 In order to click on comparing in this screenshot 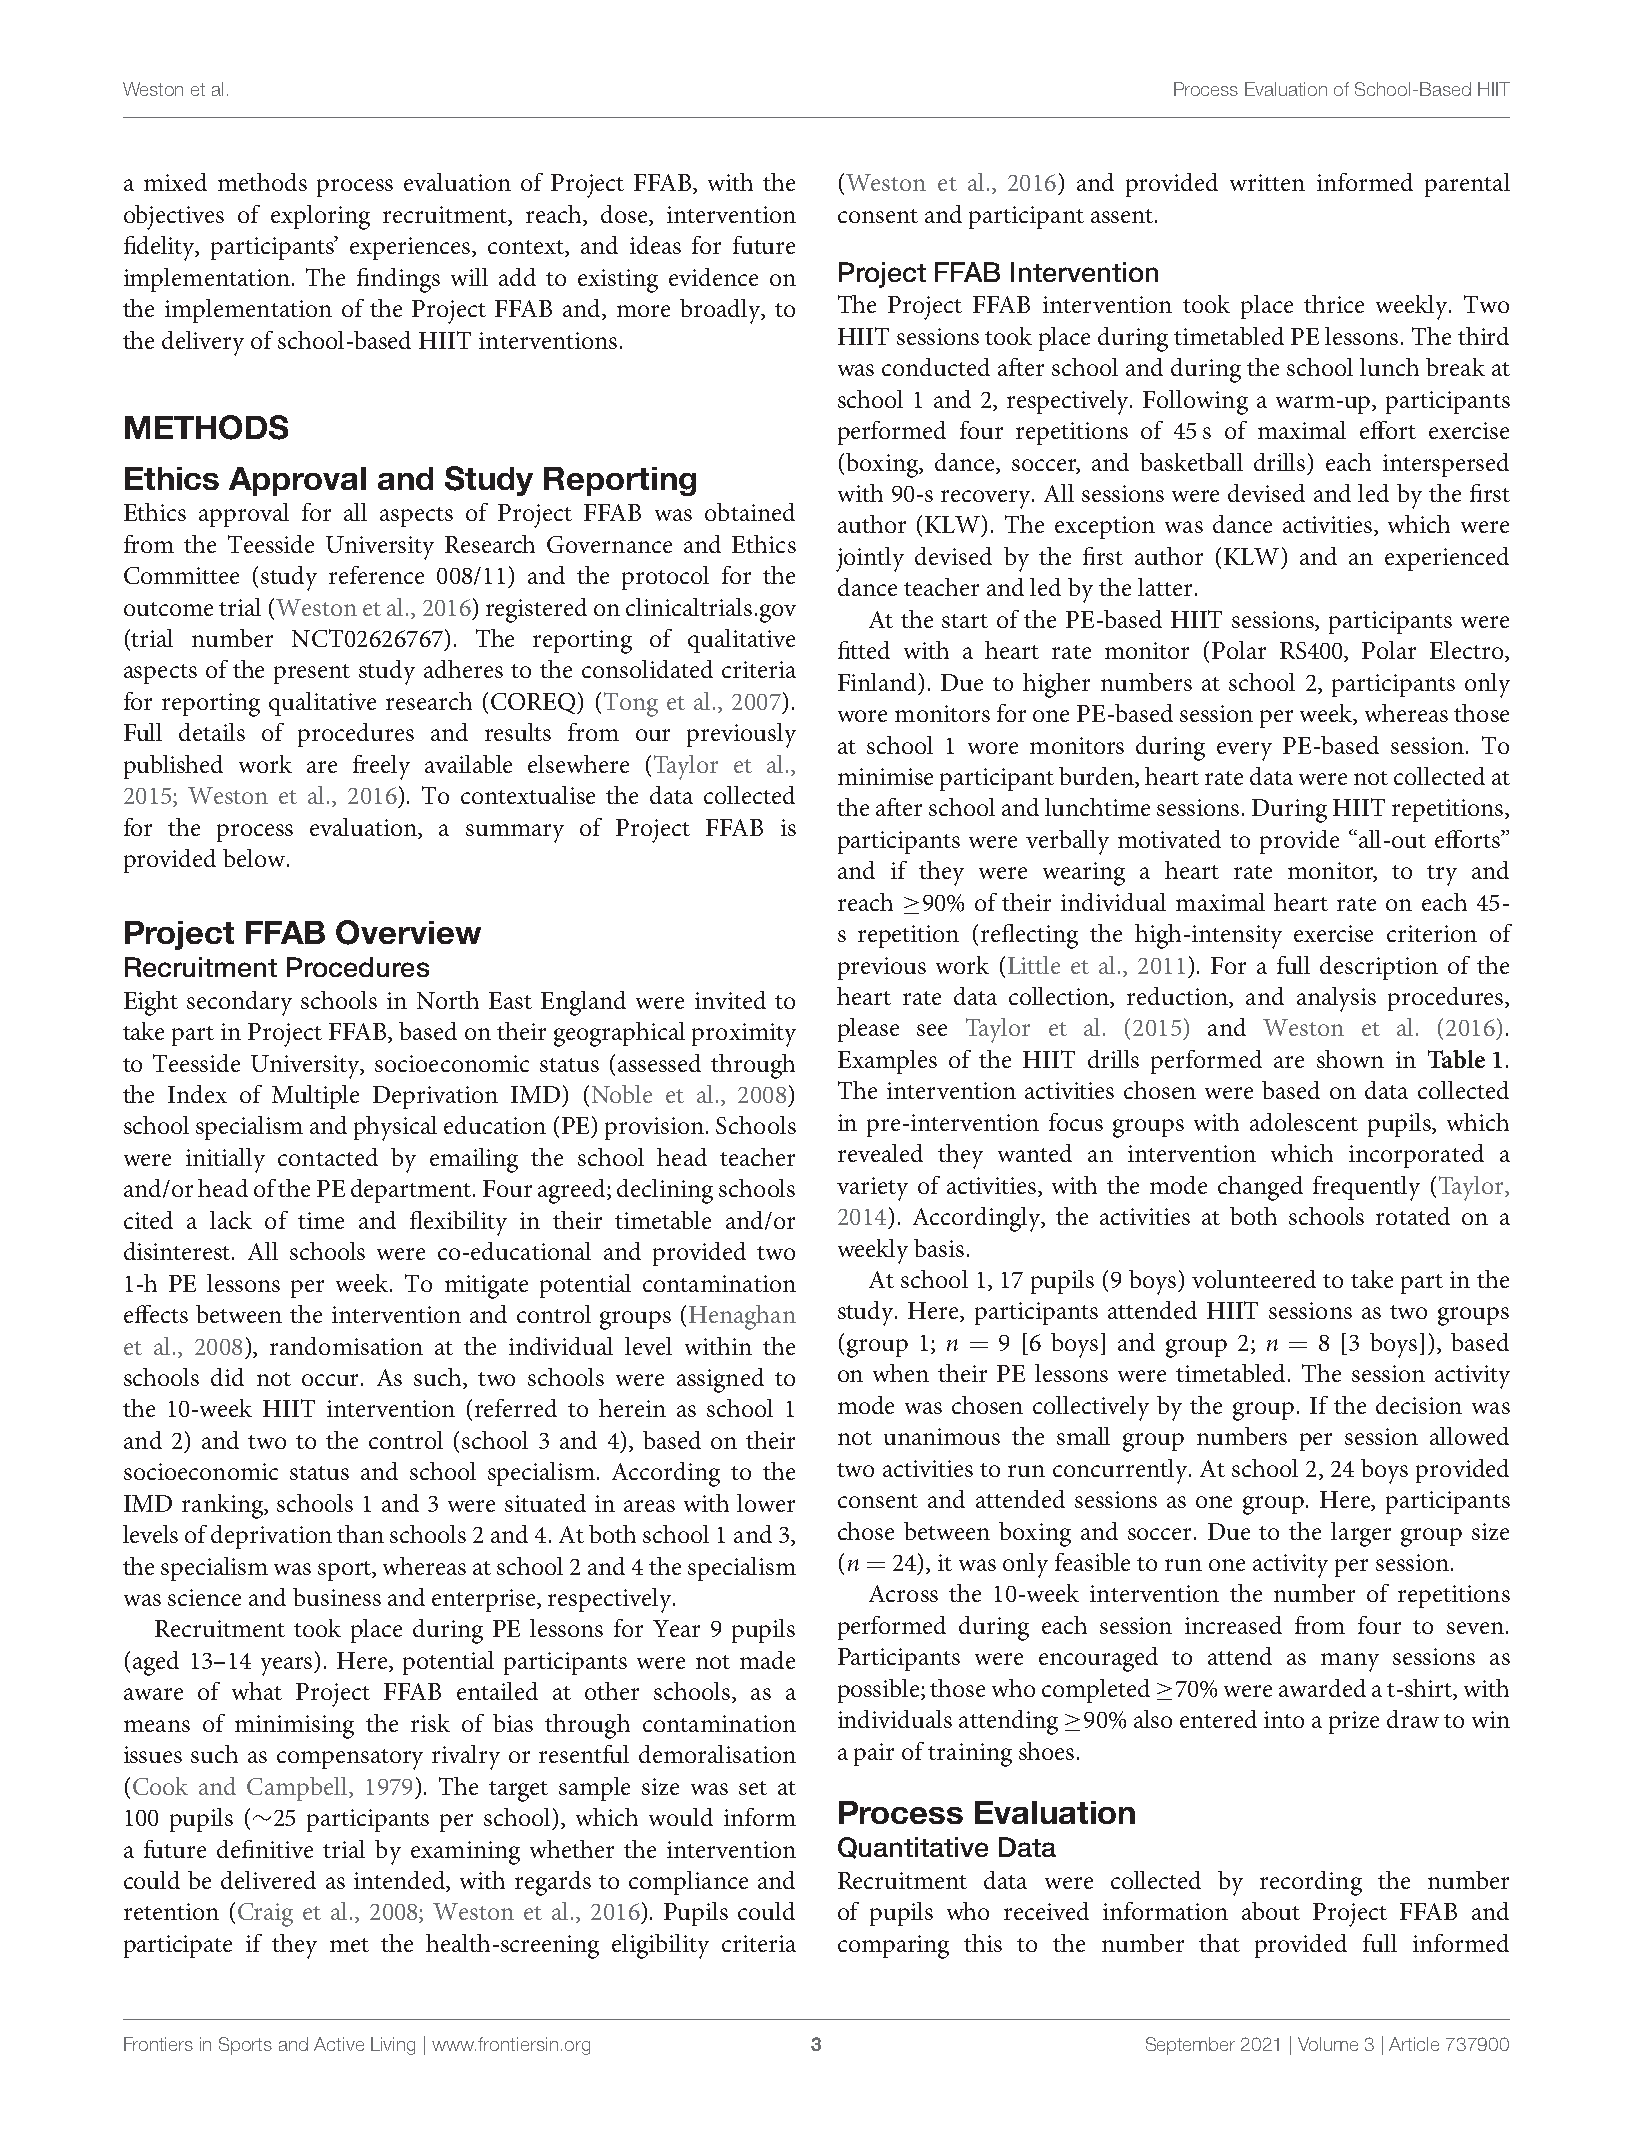, I will do `click(893, 1947)`.
